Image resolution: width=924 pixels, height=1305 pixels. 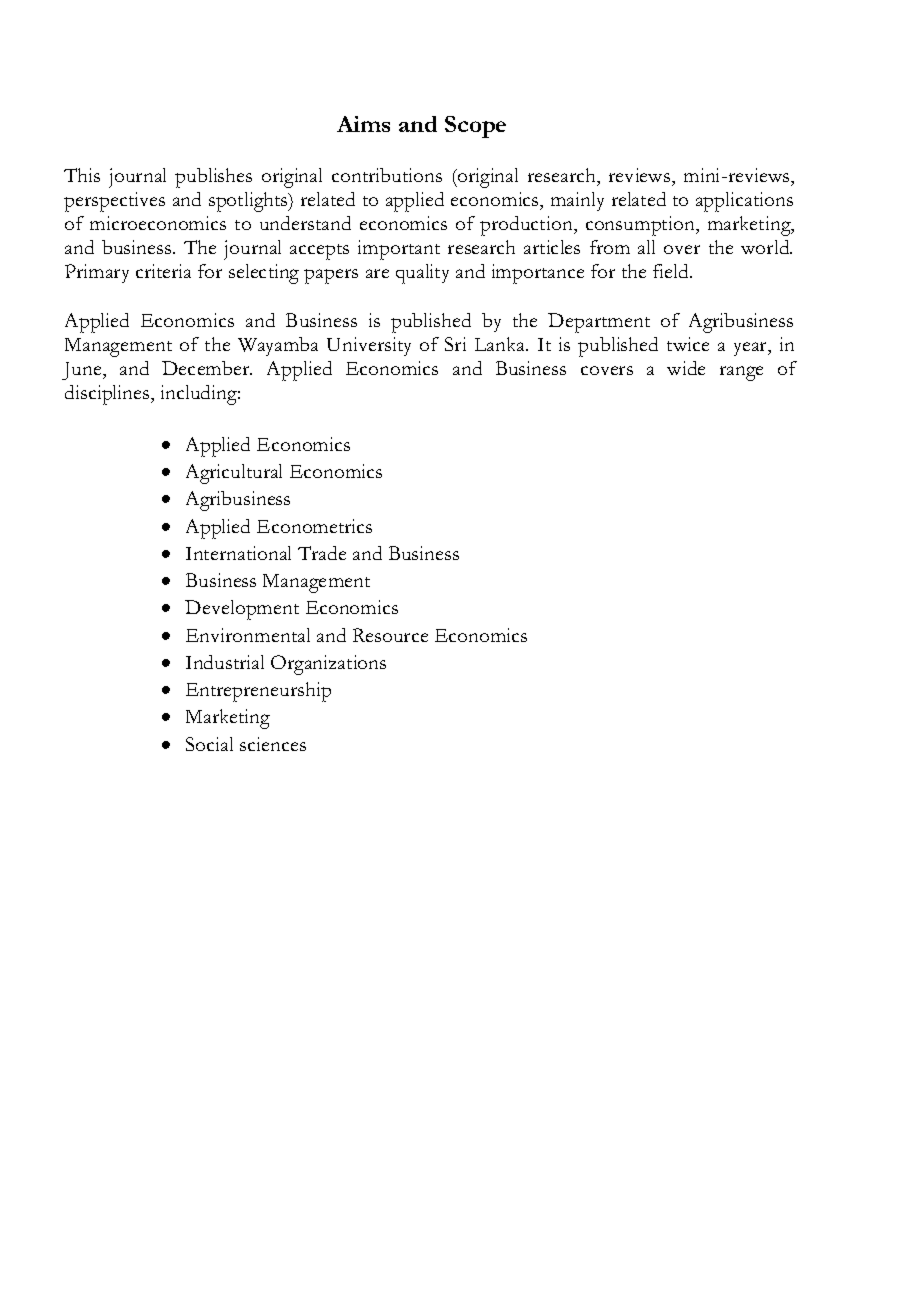 What do you see at coordinates (238, 553) in the image?
I see `International` at bounding box center [238, 553].
